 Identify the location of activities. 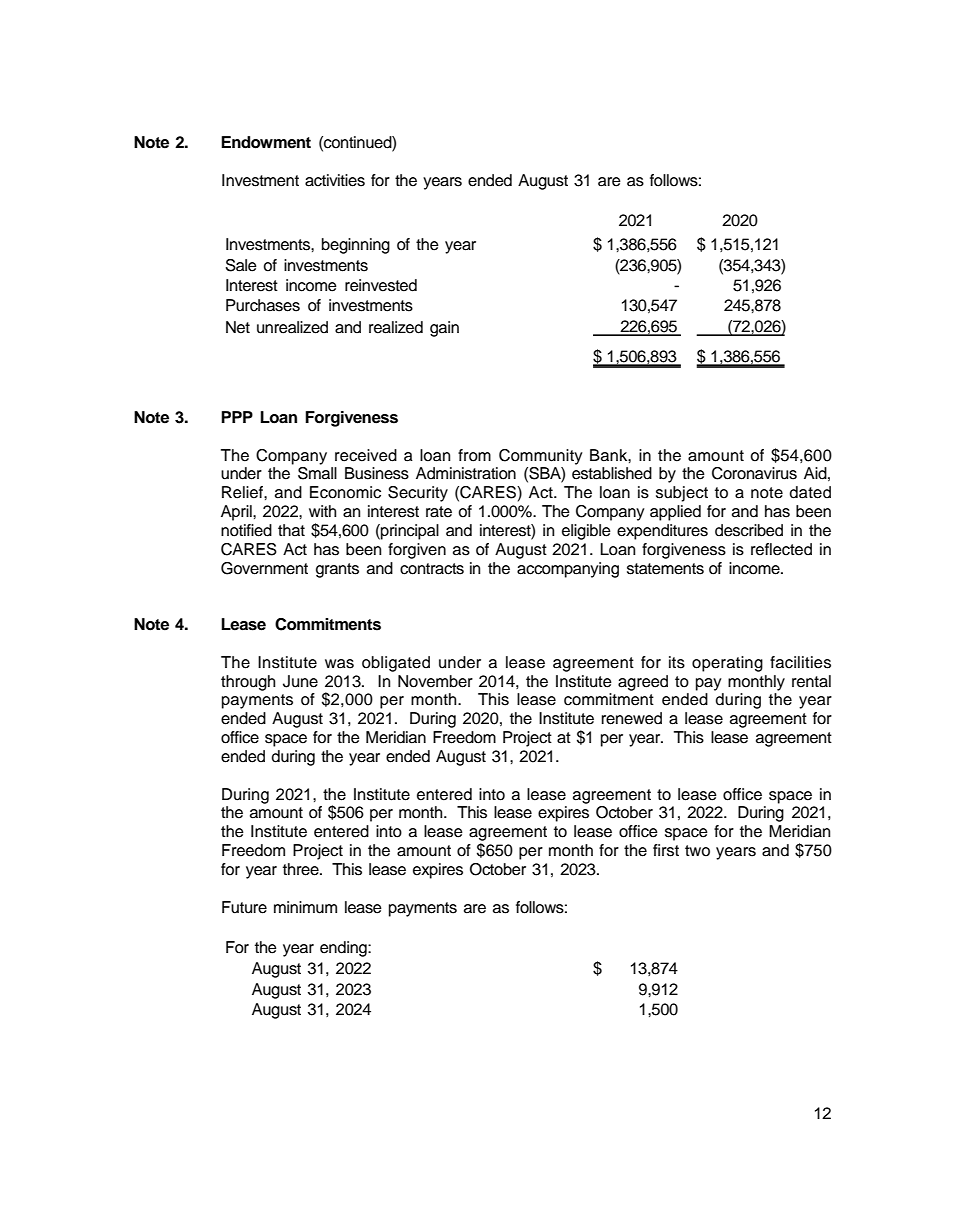
(335, 180).
